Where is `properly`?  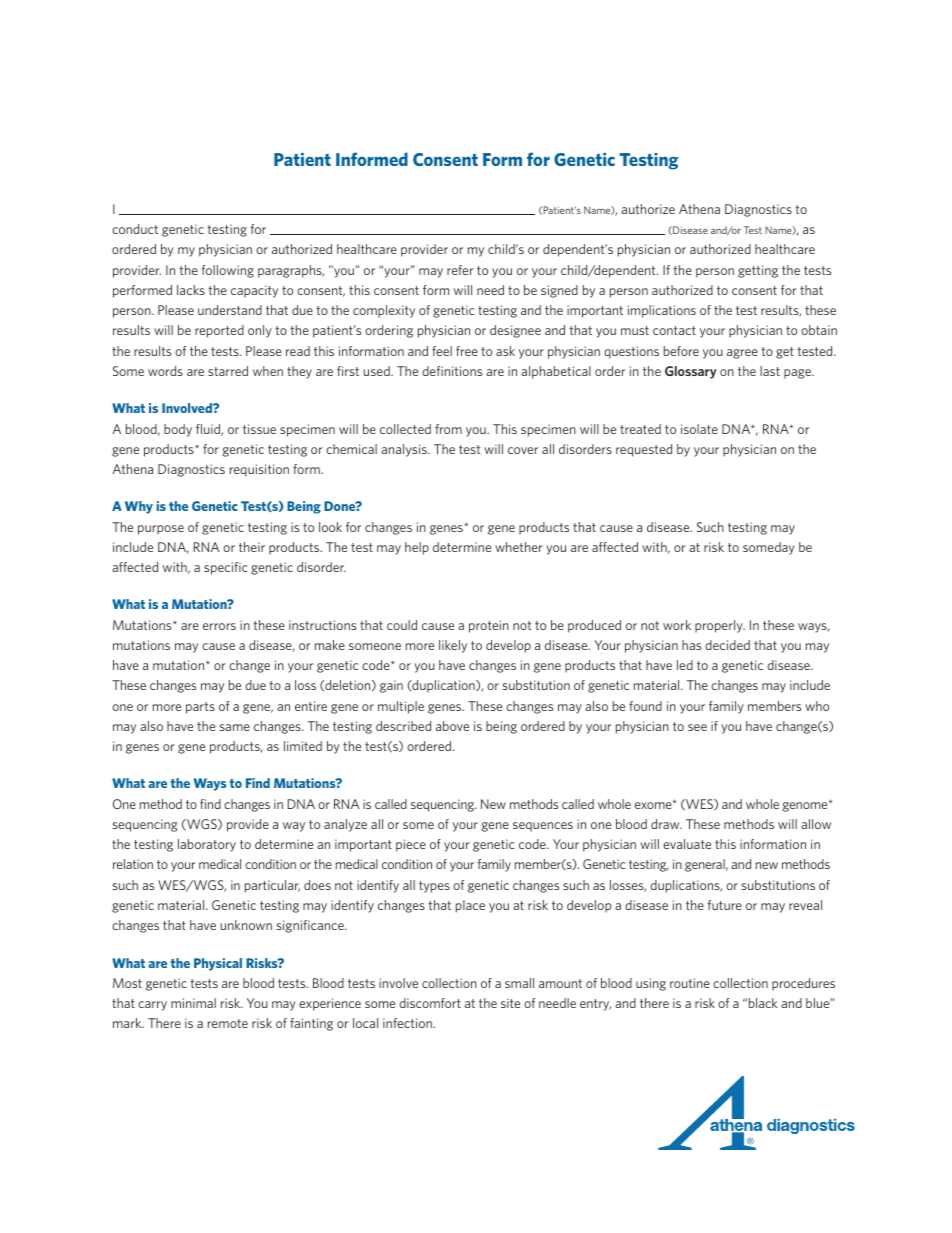 properly is located at coordinates (720, 626).
